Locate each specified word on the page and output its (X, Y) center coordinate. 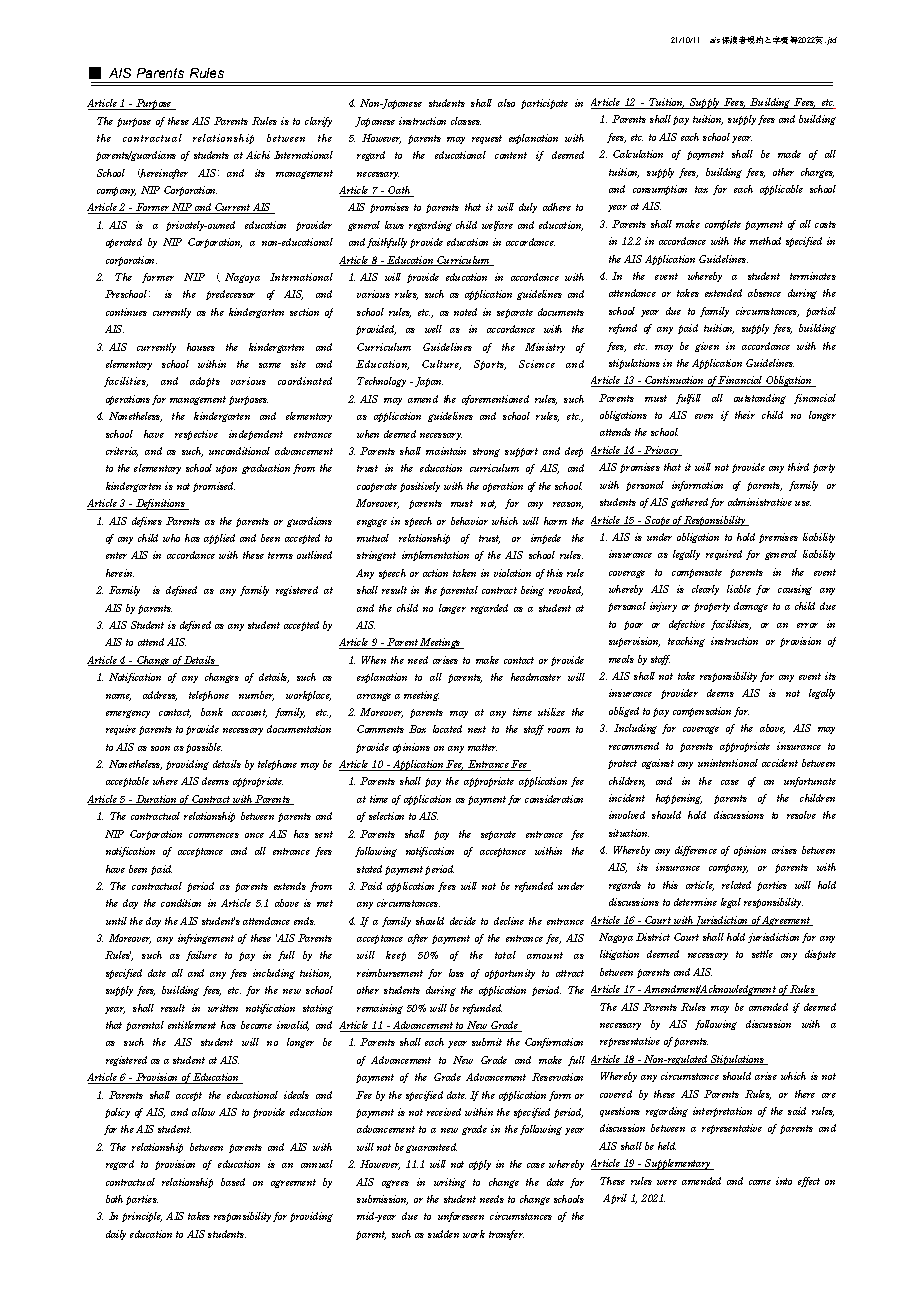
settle (762, 954)
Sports (490, 365)
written (223, 1008)
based (233, 1182)
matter (482, 747)
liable (739, 589)
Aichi (258, 155)
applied (219, 539)
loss (456, 973)
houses (201, 347)
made (789, 154)
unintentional (728, 763)
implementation (435, 556)
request (487, 139)
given (707, 347)
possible (204, 748)
